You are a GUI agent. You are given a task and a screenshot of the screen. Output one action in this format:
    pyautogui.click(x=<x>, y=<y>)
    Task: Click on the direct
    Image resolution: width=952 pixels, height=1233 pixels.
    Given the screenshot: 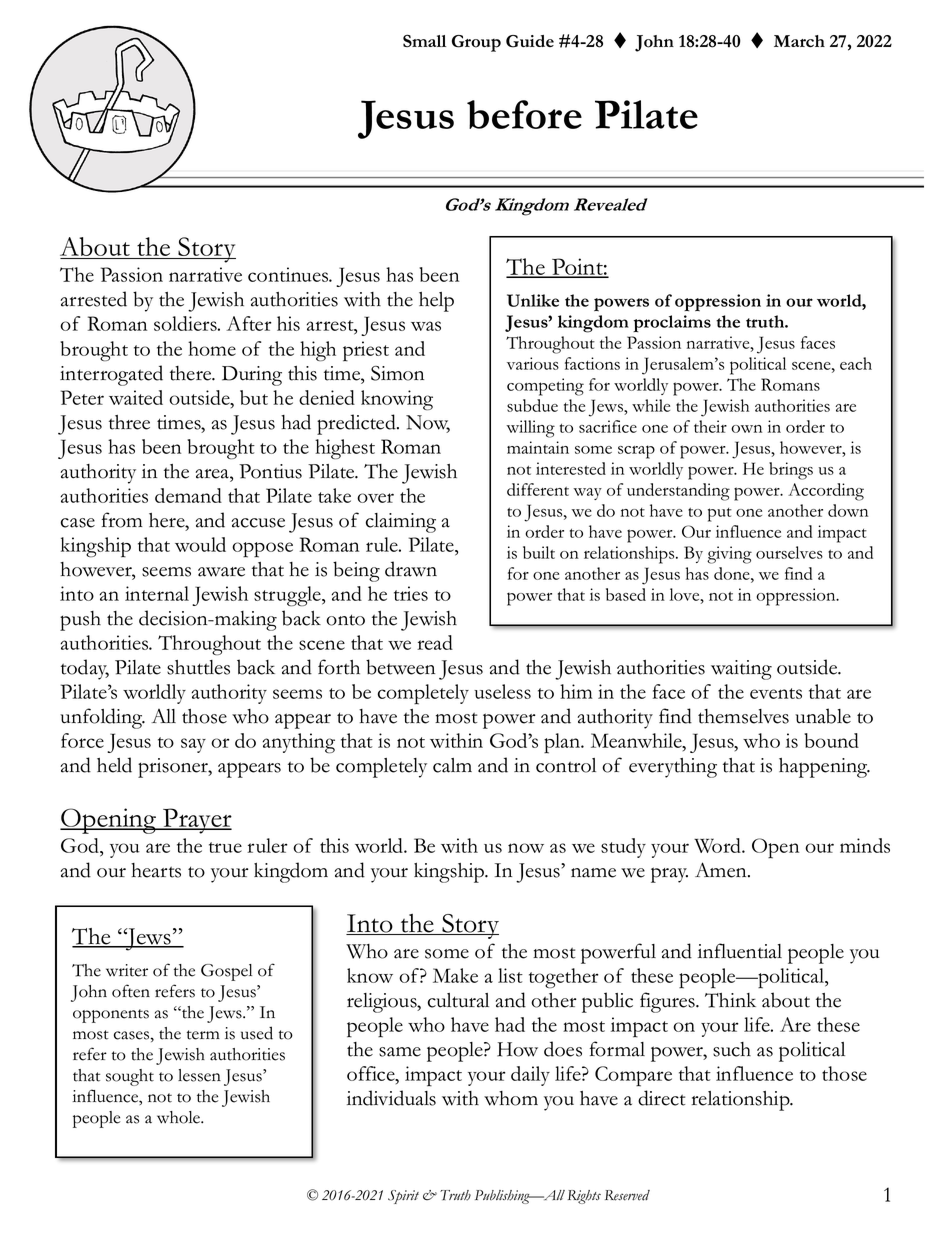 What is the action you would take?
    pyautogui.click(x=661, y=1098)
